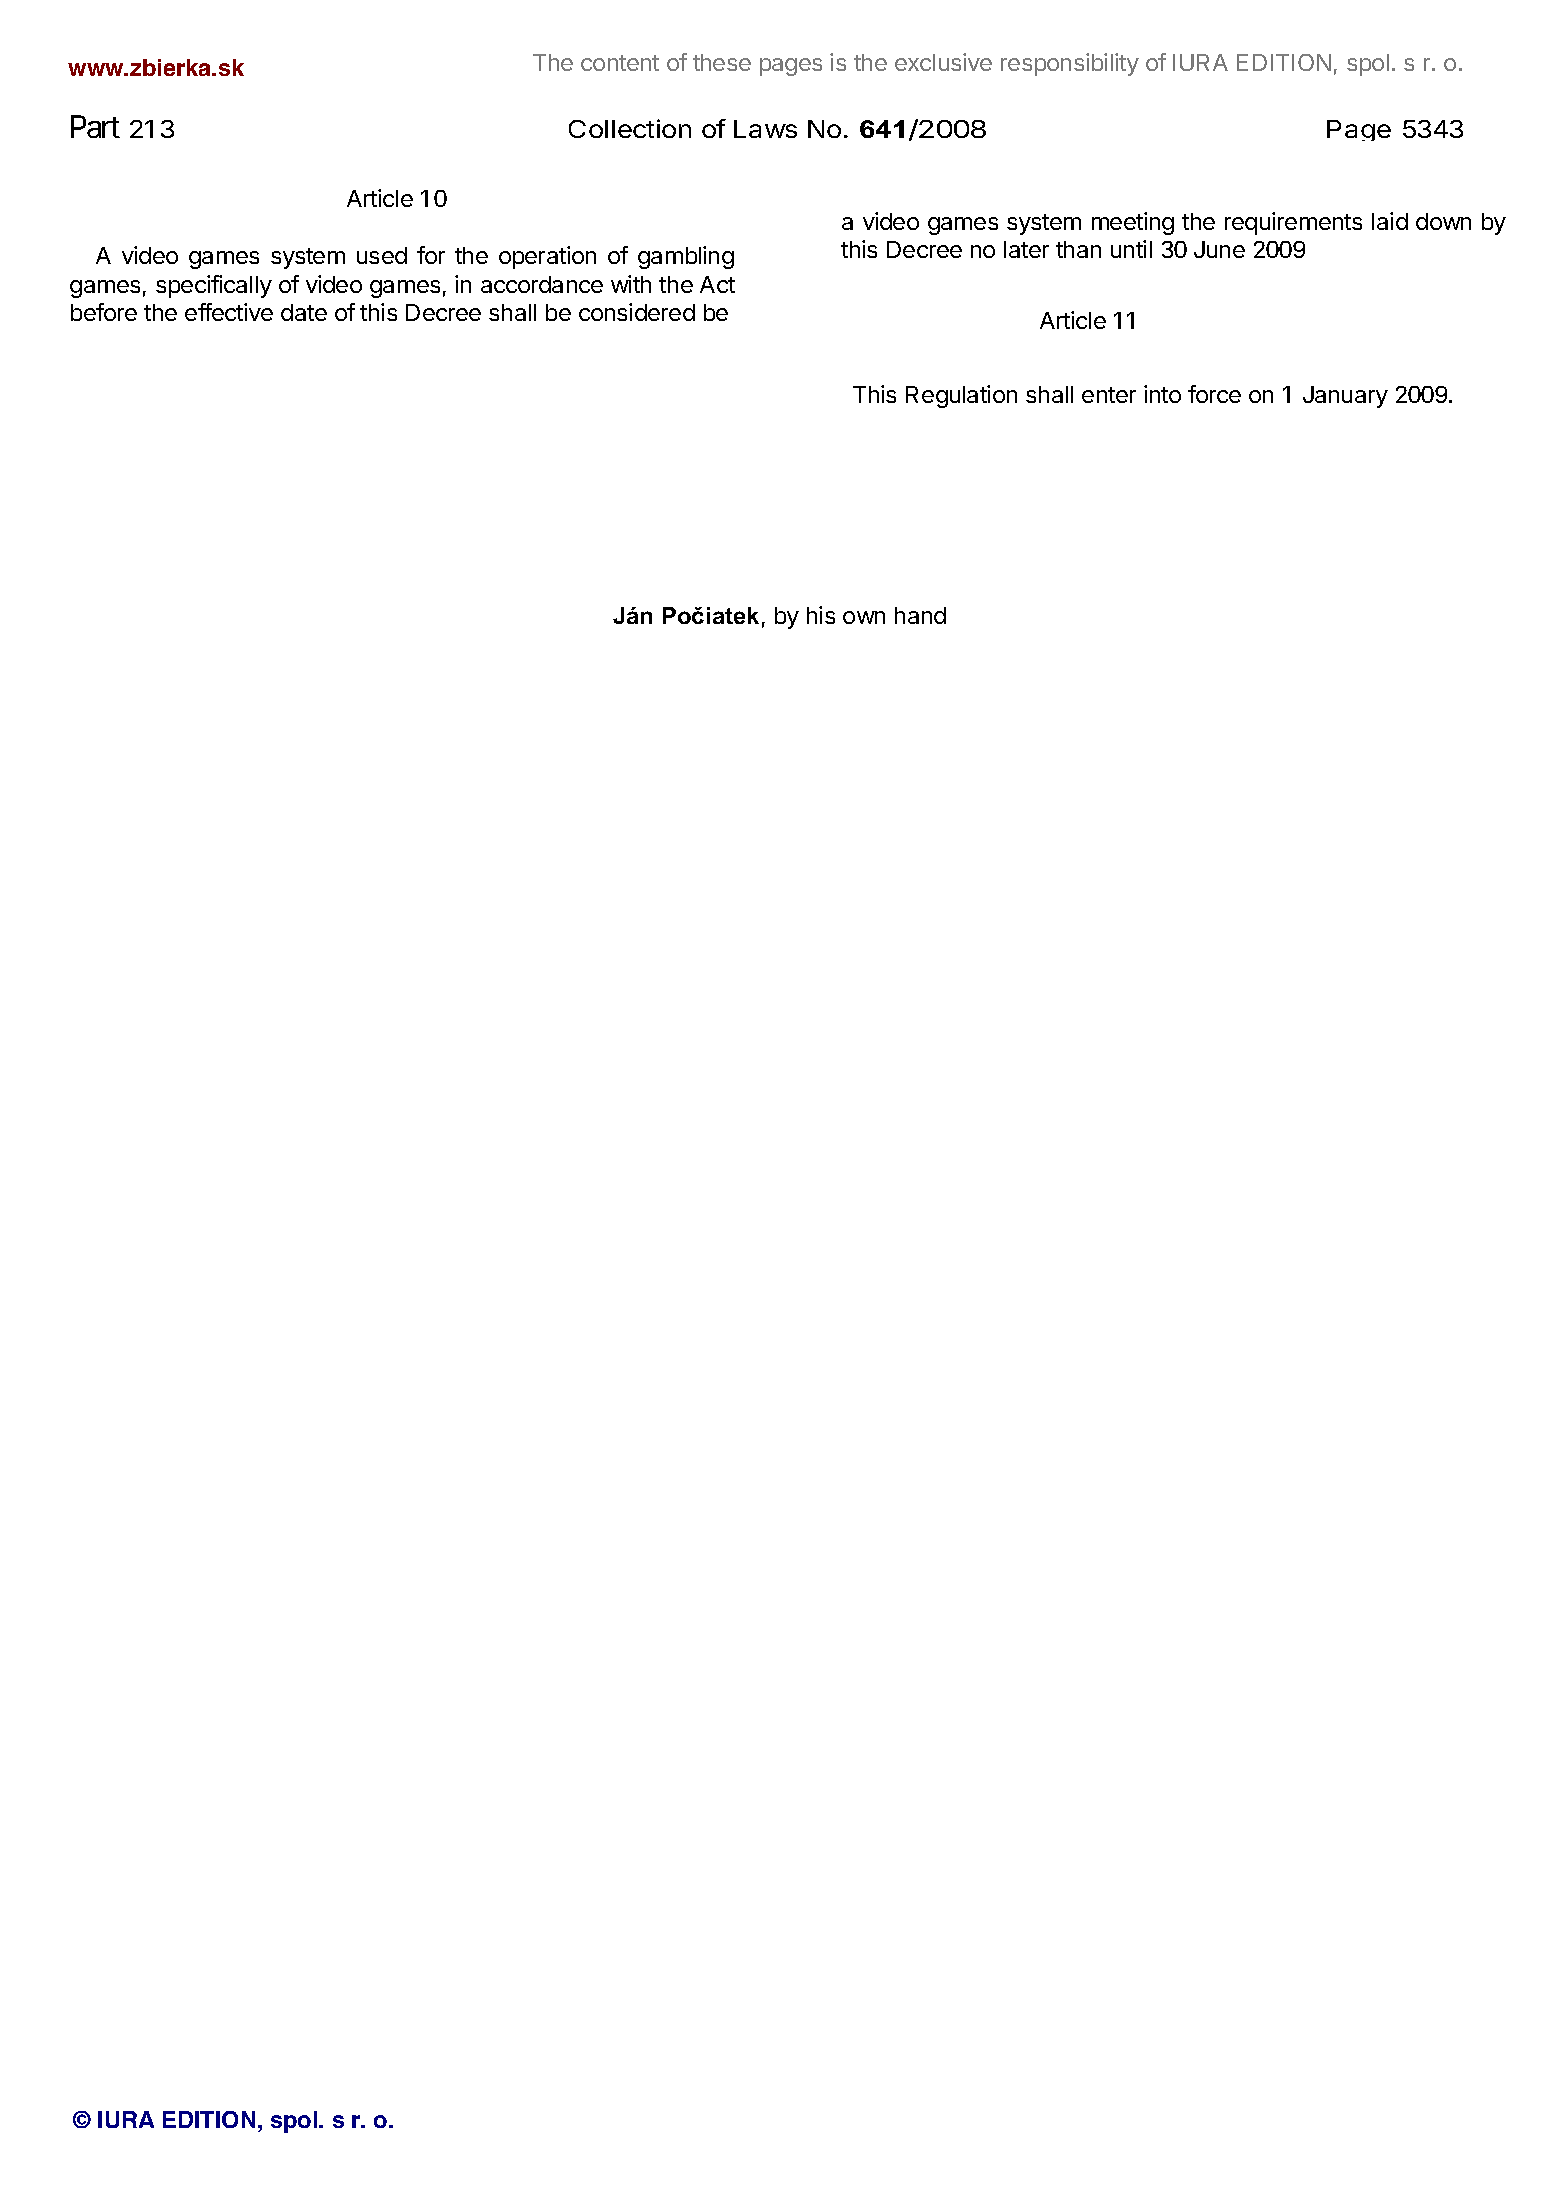 Image resolution: width=1559 pixels, height=2206 pixels. What do you see at coordinates (382, 255) in the screenshot?
I see `used` at bounding box center [382, 255].
